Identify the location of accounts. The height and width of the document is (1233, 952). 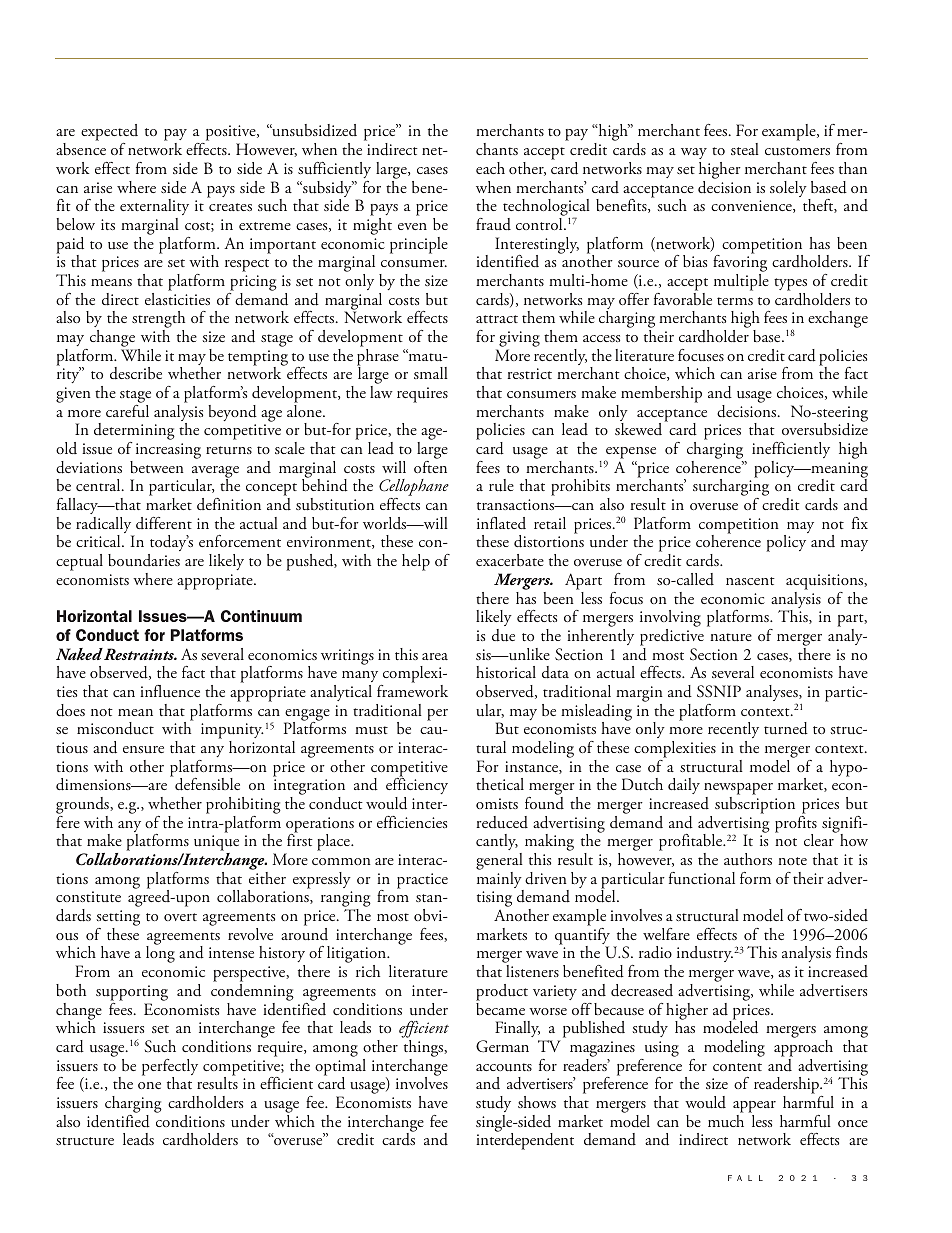
(504, 1067).
